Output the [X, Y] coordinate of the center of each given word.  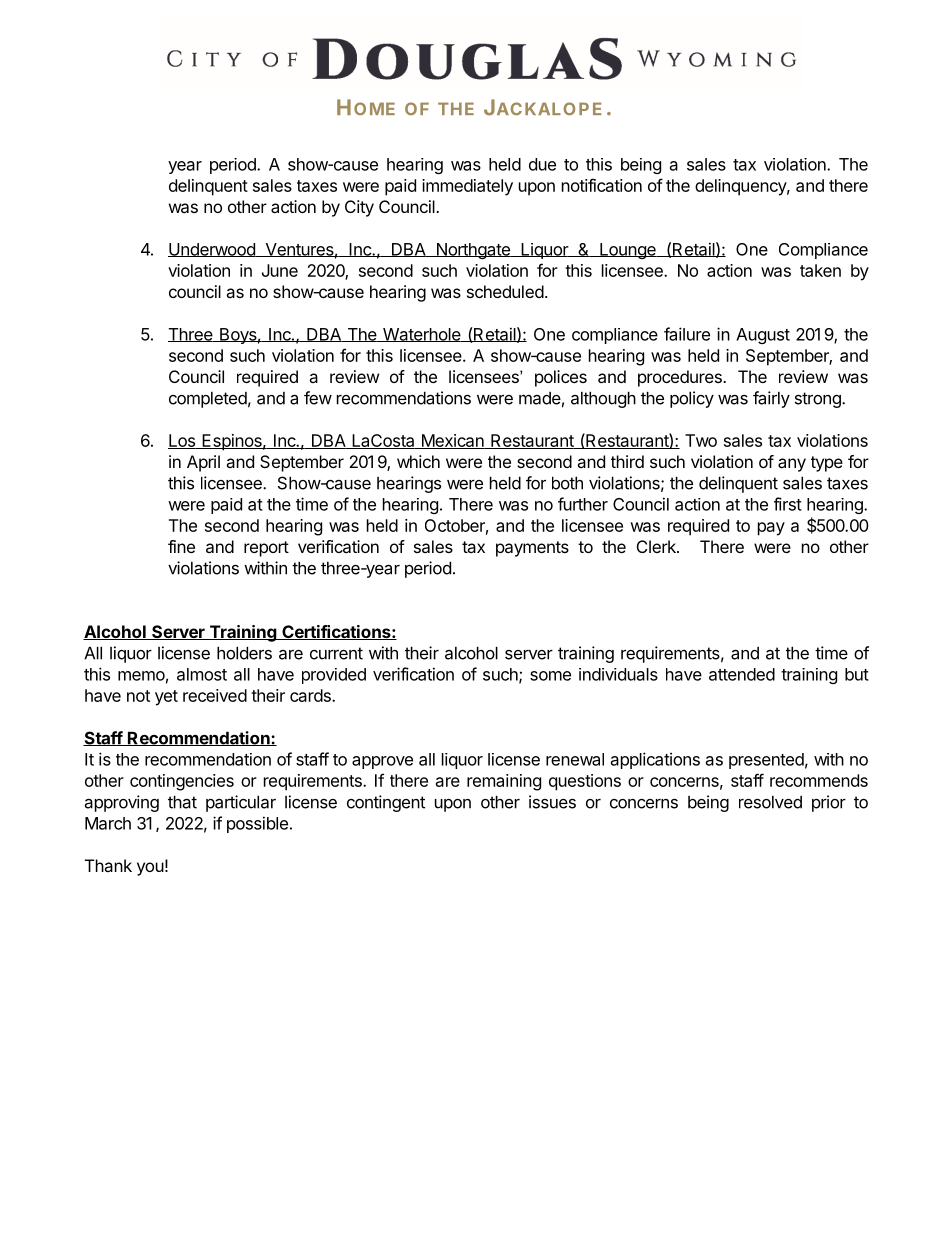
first [788, 504]
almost [202, 674]
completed [208, 400]
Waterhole [422, 335]
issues [552, 802]
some [550, 676]
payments [532, 549]
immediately [467, 187]
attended [742, 674]
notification [602, 185]
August [763, 336]
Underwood [212, 250]
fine [181, 546]
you [150, 869]
